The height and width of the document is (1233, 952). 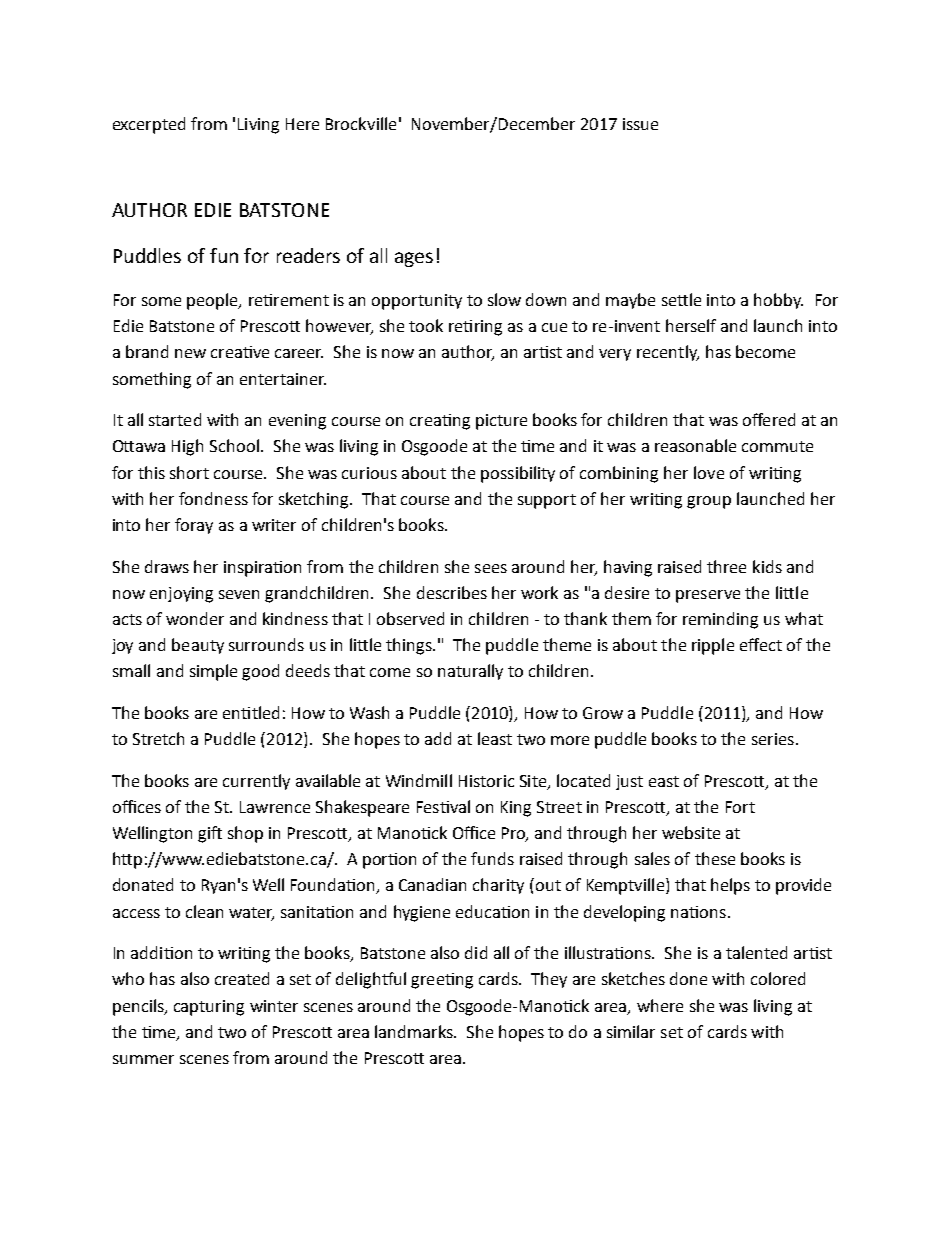 What do you see at coordinates (708, 596) in the document?
I see `preserve` at bounding box center [708, 596].
